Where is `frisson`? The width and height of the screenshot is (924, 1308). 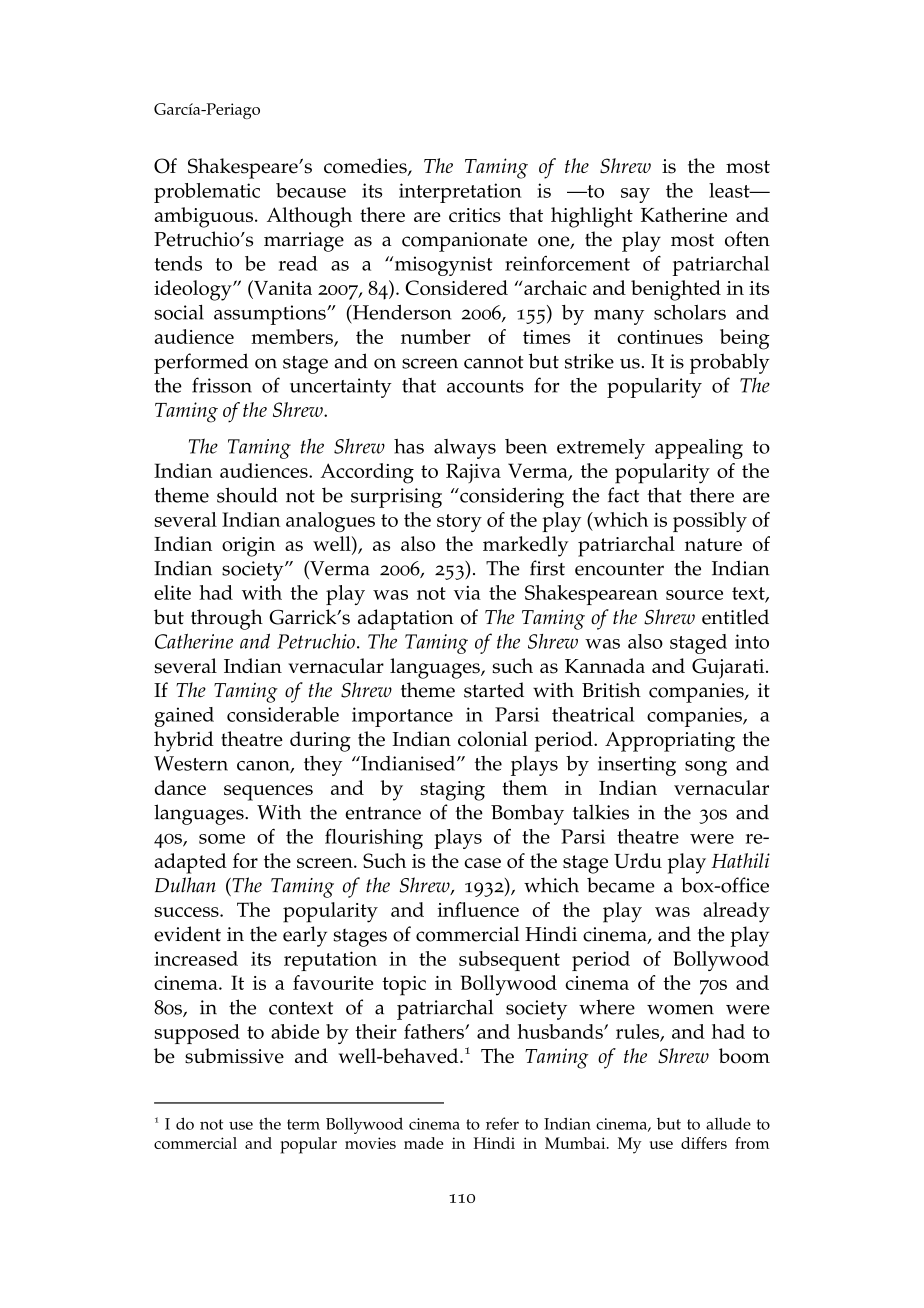
frisson is located at coordinates (222, 385).
